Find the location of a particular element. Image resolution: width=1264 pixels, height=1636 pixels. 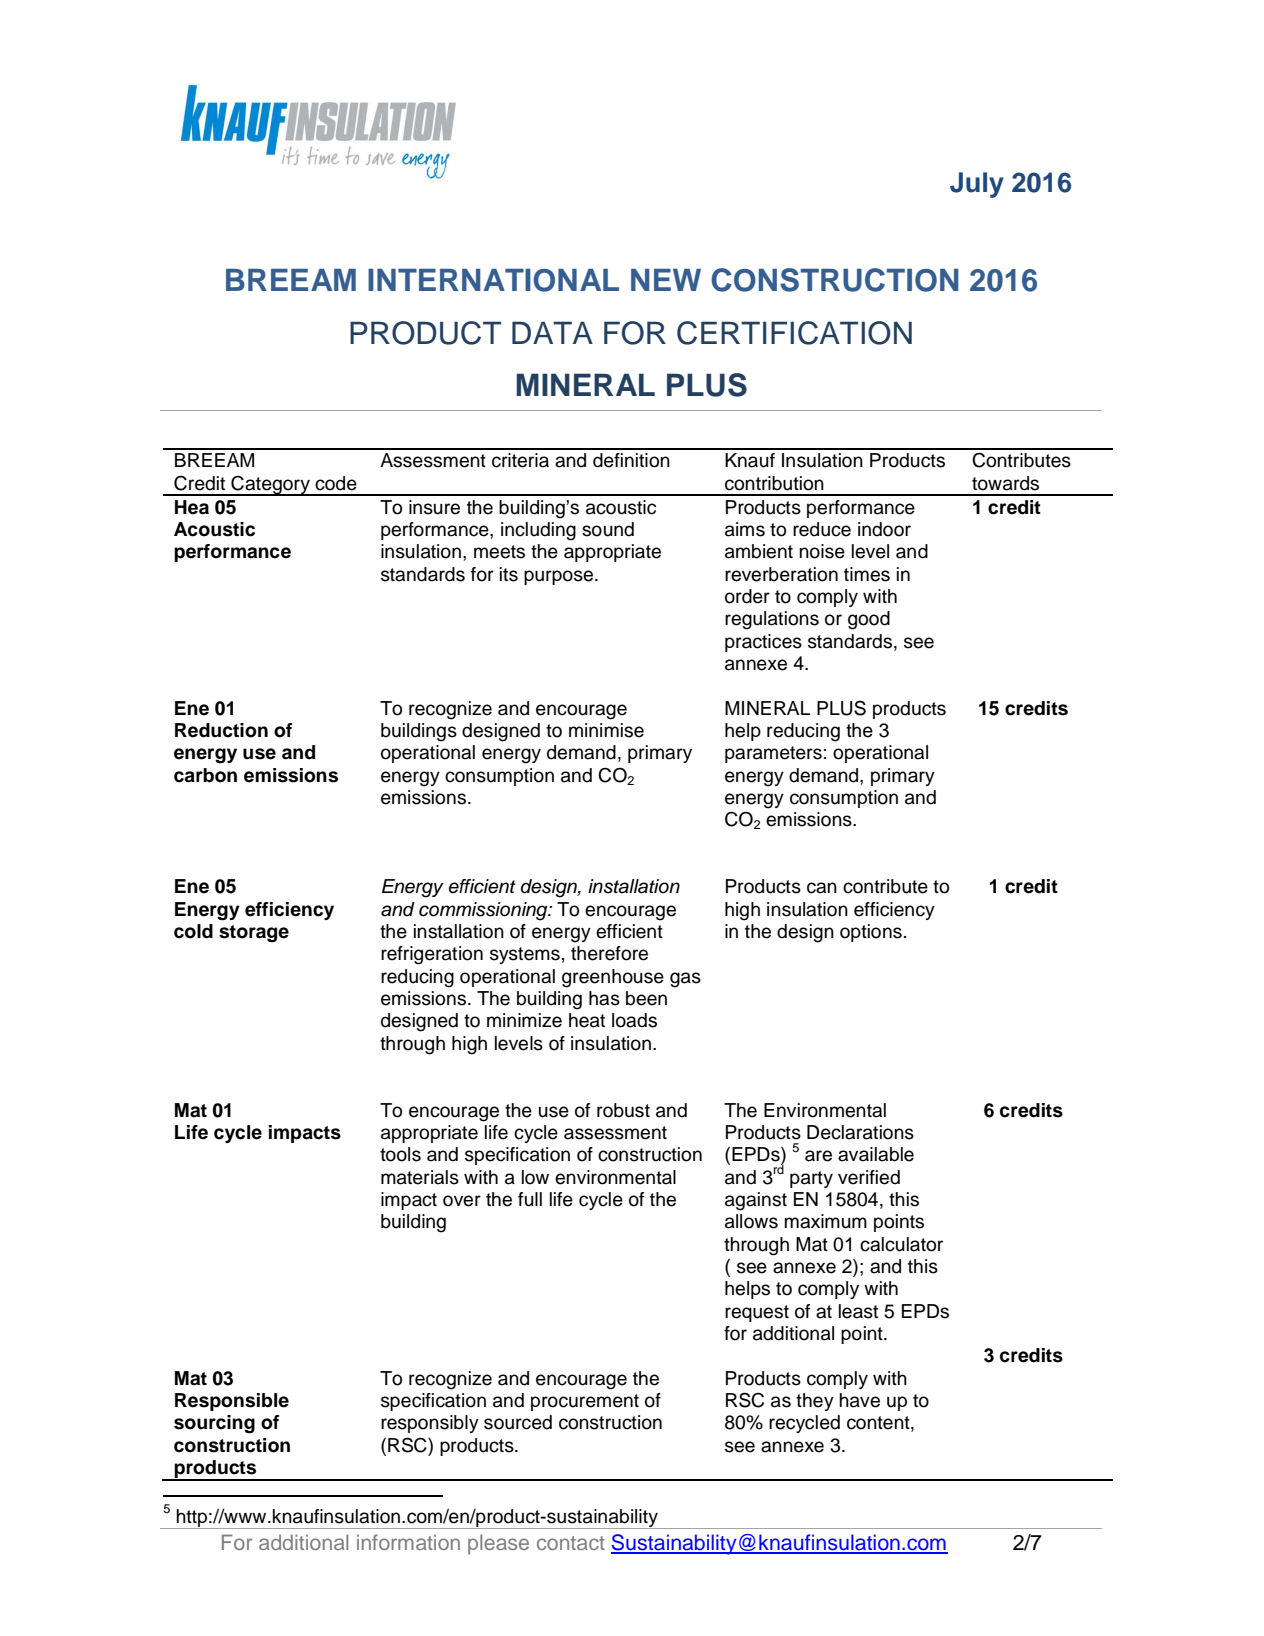

NEW is located at coordinates (666, 280).
